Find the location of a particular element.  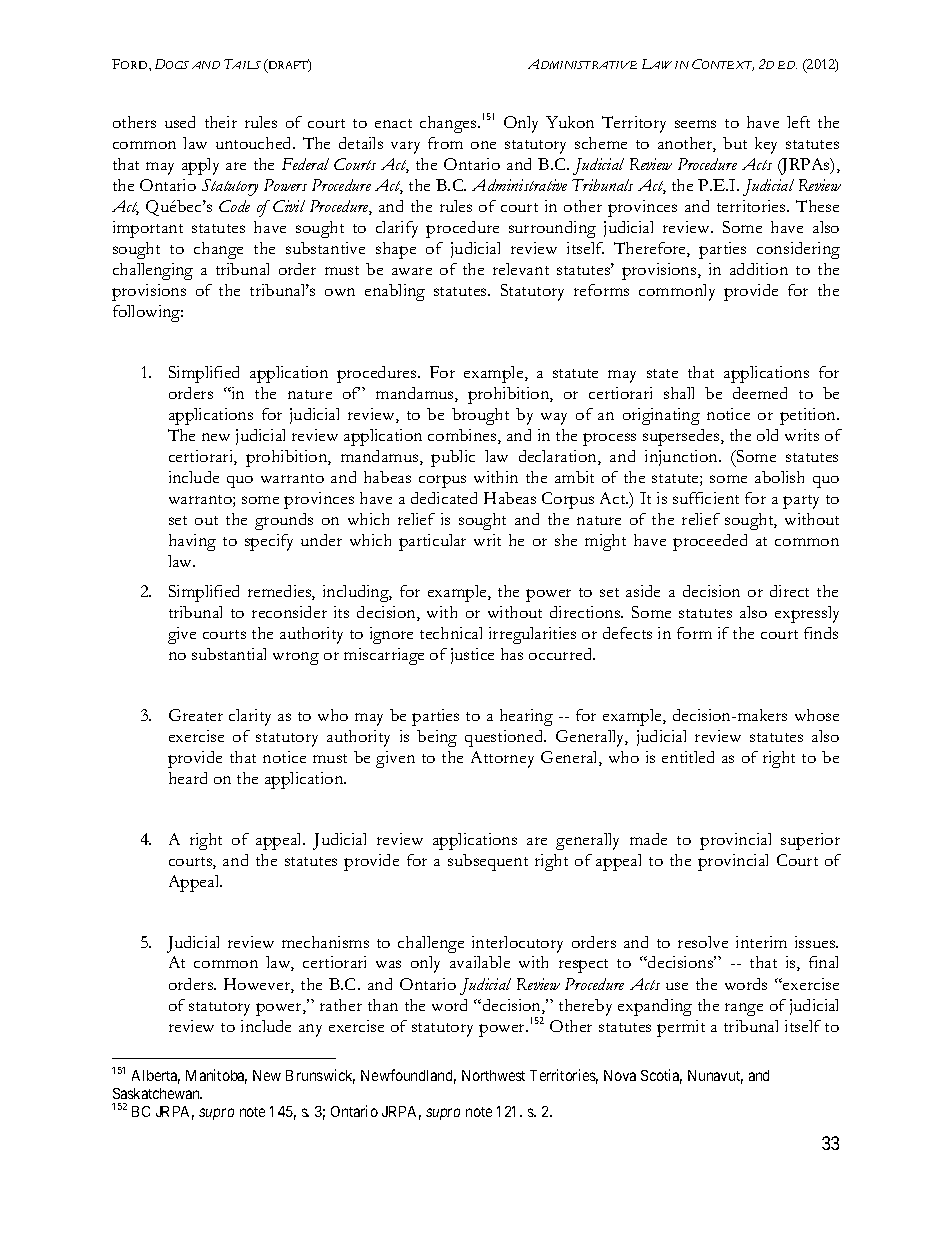

superior is located at coordinates (810, 841).
